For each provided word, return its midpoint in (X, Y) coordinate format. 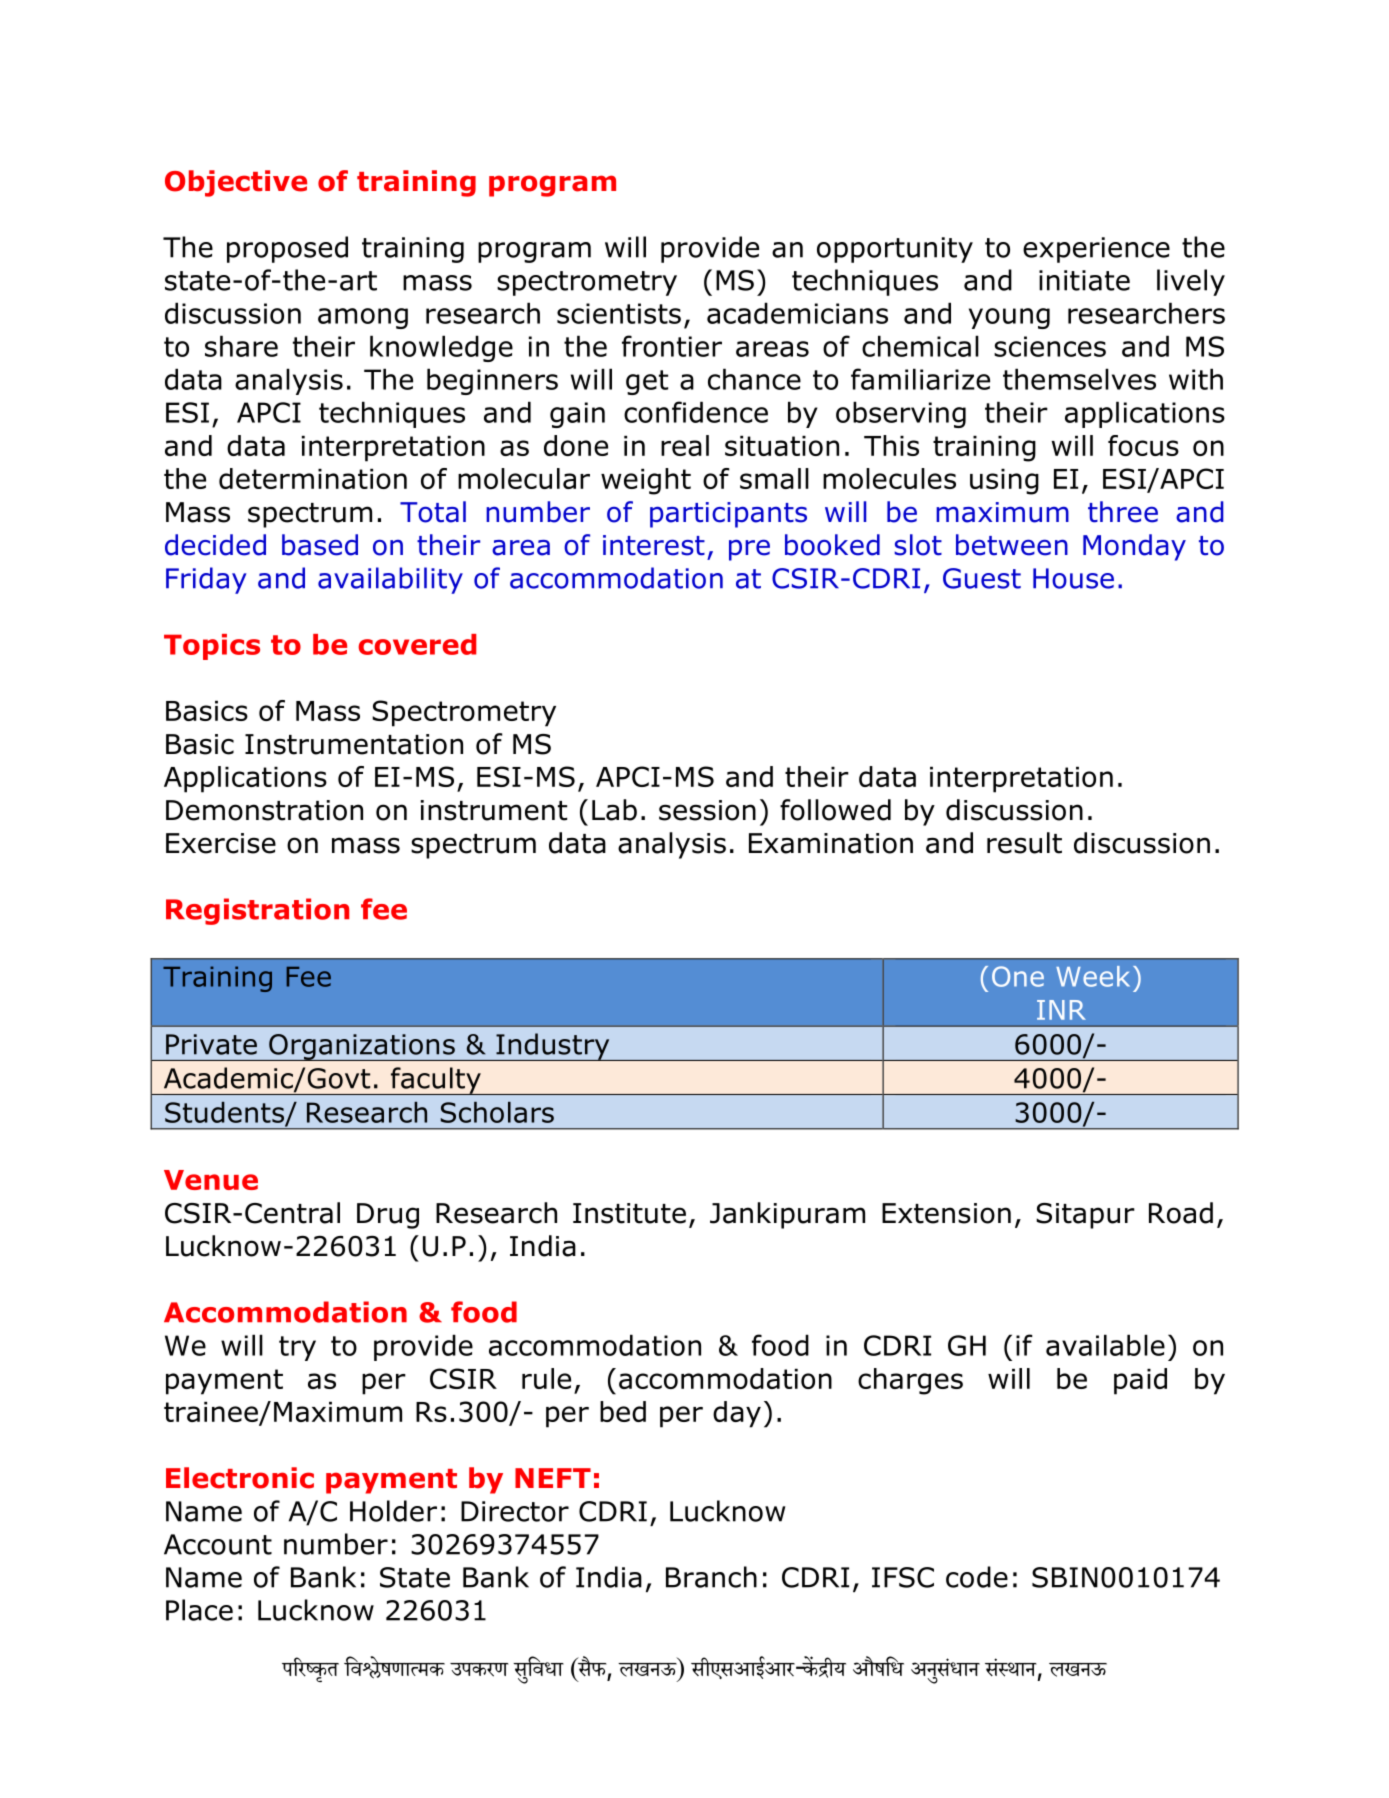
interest (654, 545)
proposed (287, 249)
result (1024, 843)
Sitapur (1085, 1216)
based (320, 545)
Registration (257, 911)
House (1073, 578)
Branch (711, 1577)
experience (1096, 250)
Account (218, 1544)
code (977, 1577)
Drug (388, 1216)
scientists (619, 313)
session (707, 810)
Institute (629, 1213)
